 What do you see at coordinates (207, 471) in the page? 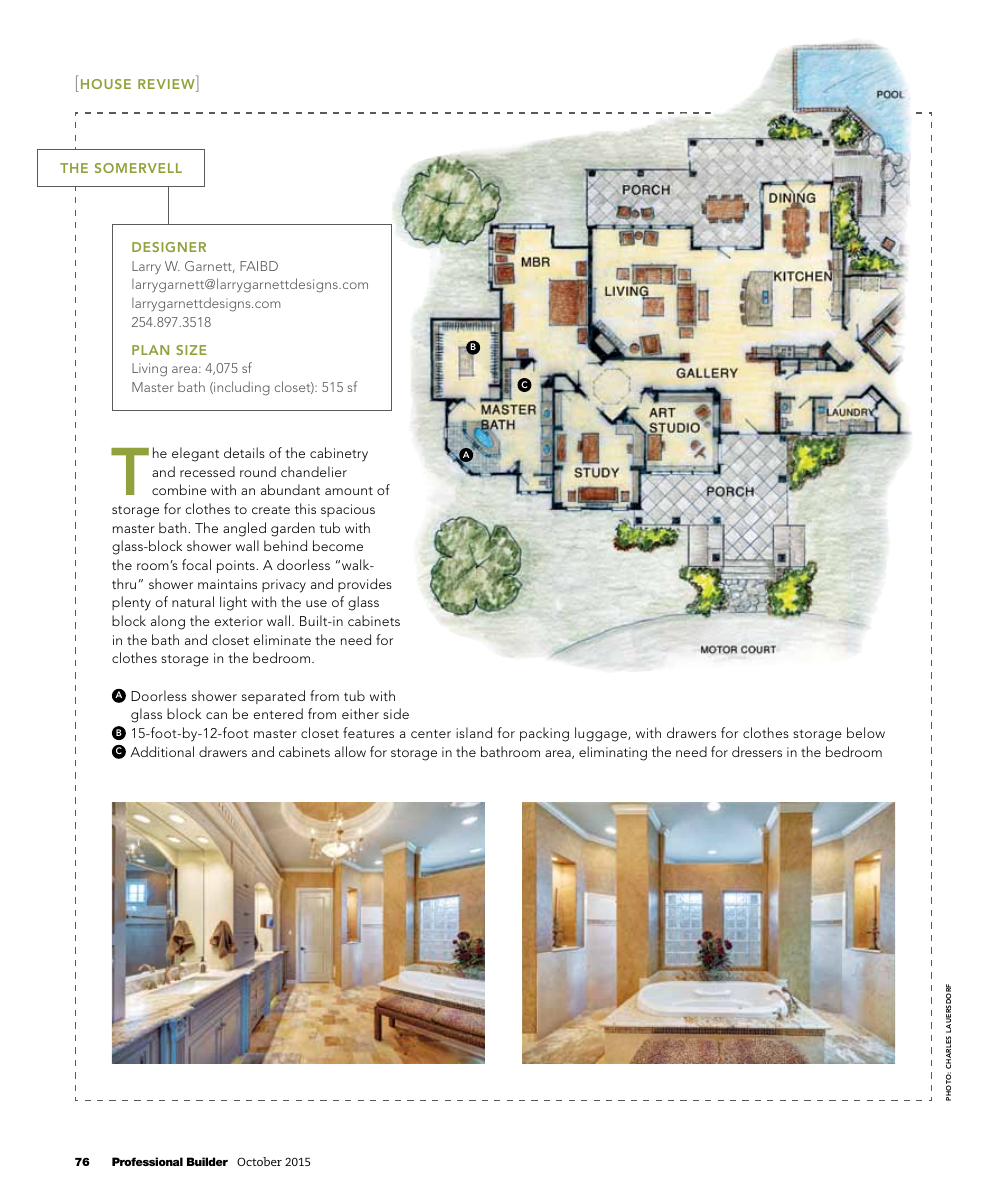
I see `recessed` at bounding box center [207, 471].
